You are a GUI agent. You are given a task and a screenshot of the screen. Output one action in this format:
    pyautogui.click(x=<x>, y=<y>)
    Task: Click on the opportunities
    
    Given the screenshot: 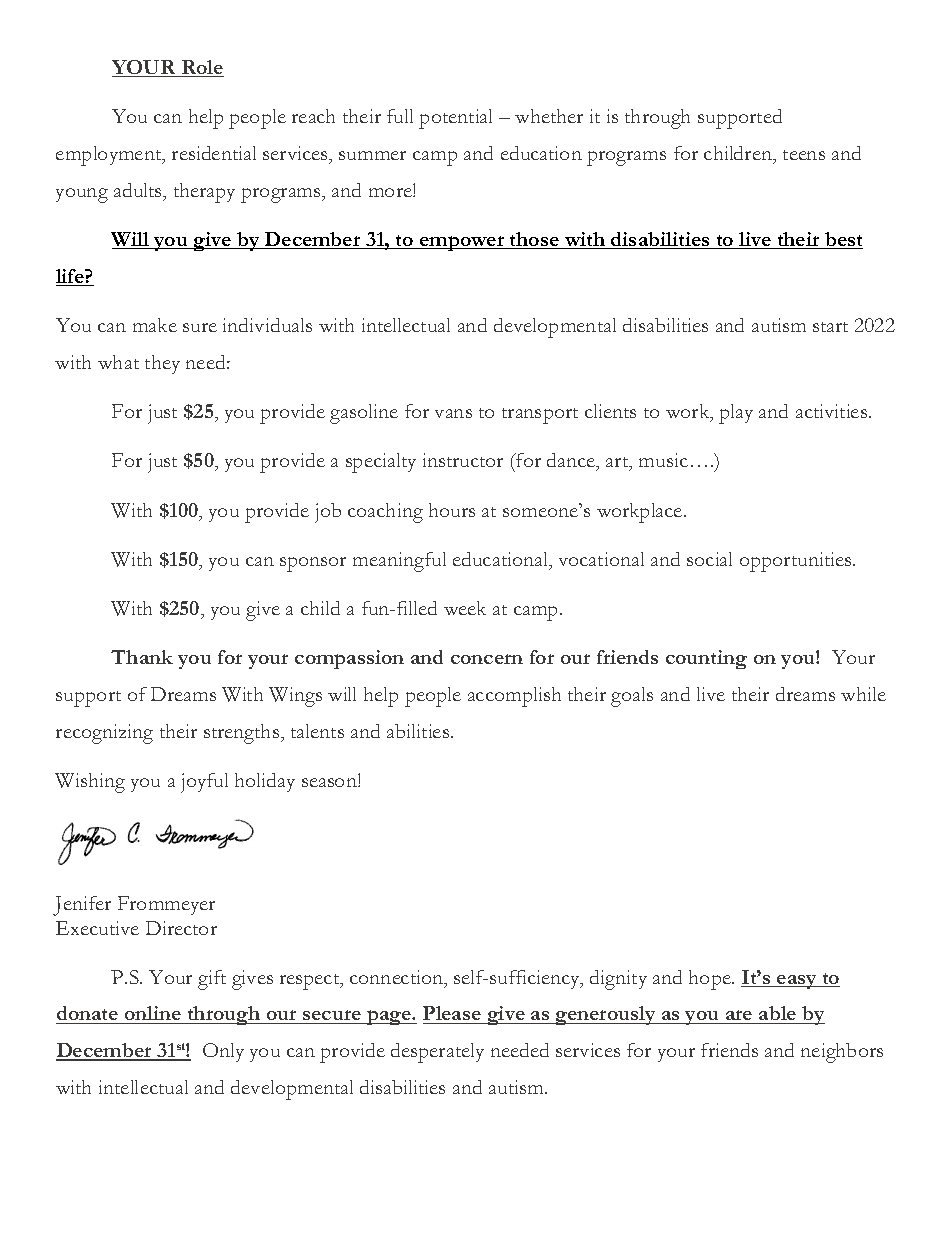 What is the action you would take?
    pyautogui.click(x=797, y=562)
